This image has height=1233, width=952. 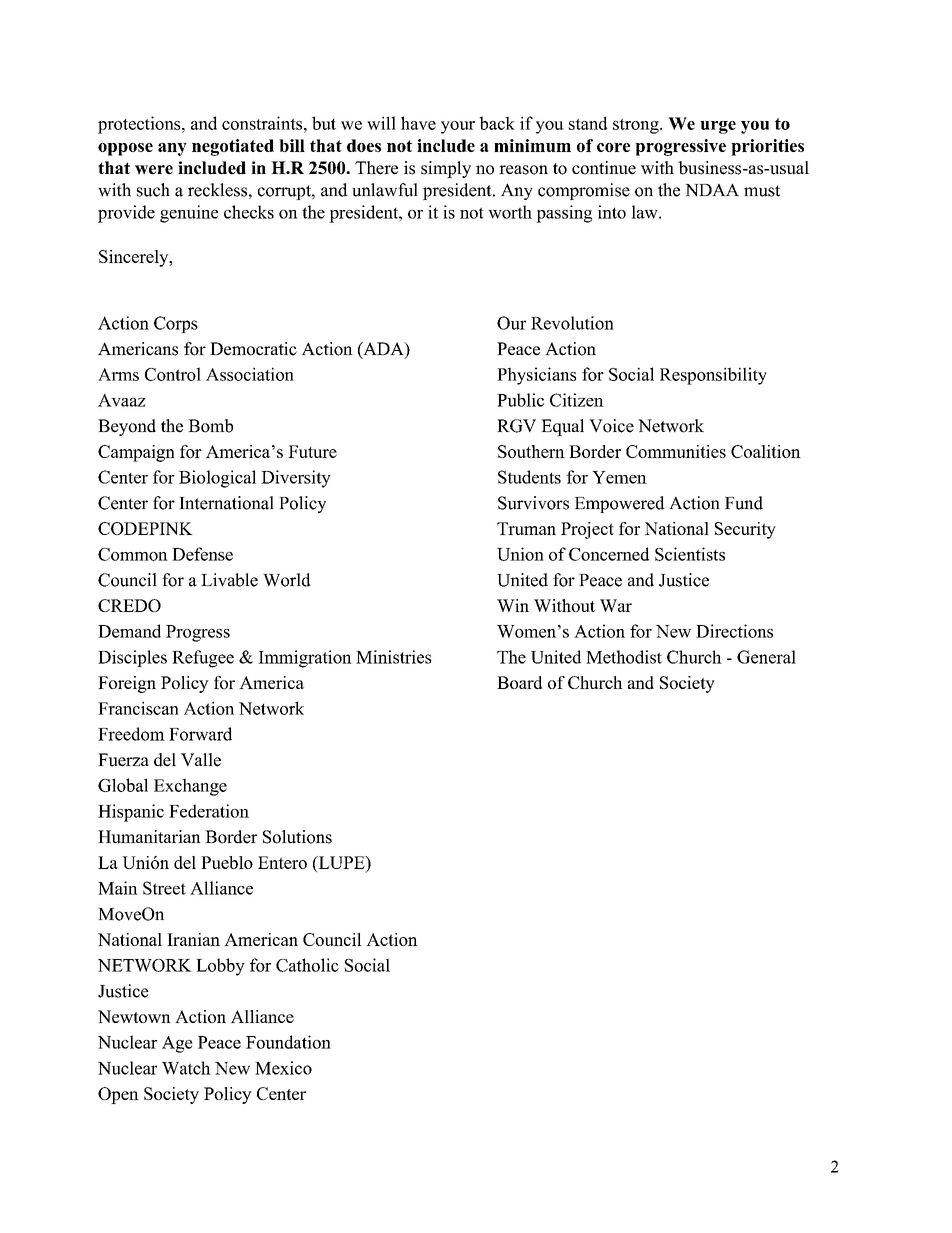 I want to click on Win, so click(x=513, y=605).
